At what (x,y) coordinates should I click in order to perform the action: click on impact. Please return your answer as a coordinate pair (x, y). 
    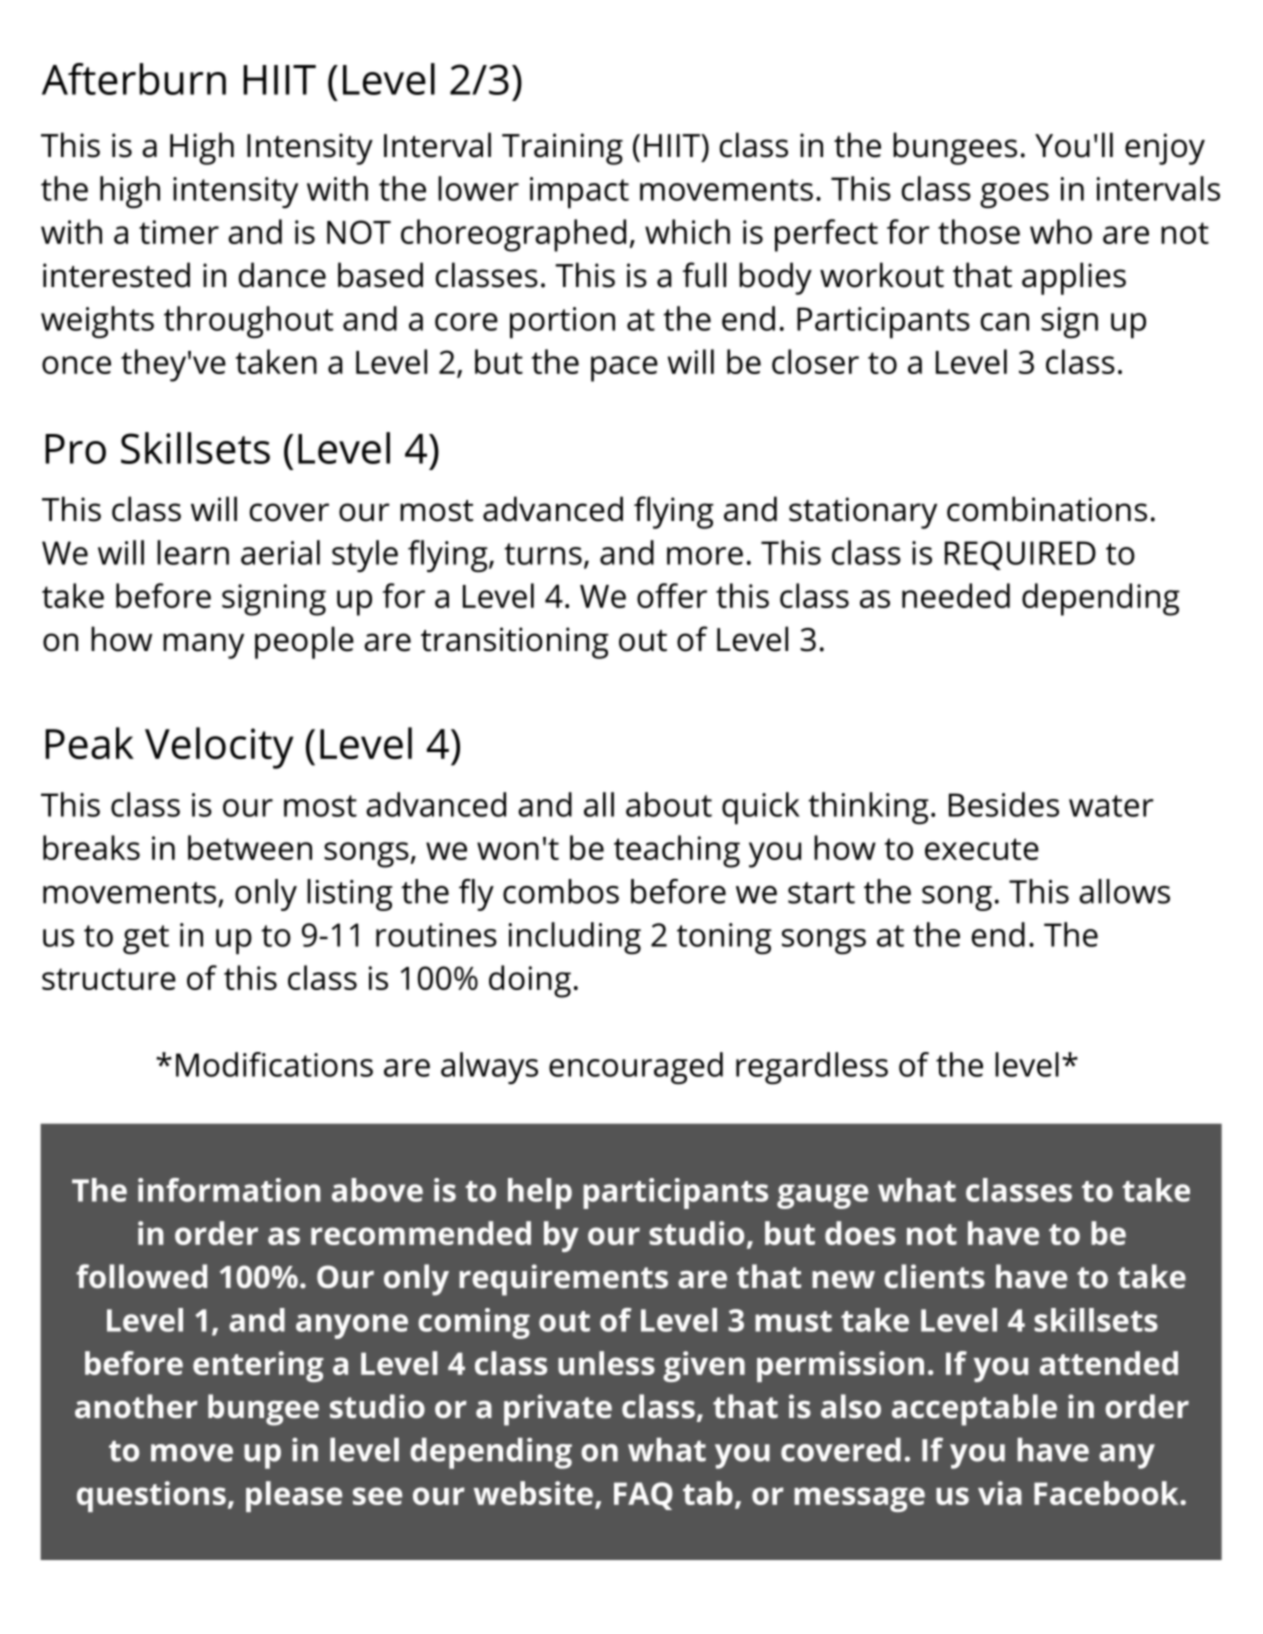
    Looking at the image, I should click on (579, 192).
